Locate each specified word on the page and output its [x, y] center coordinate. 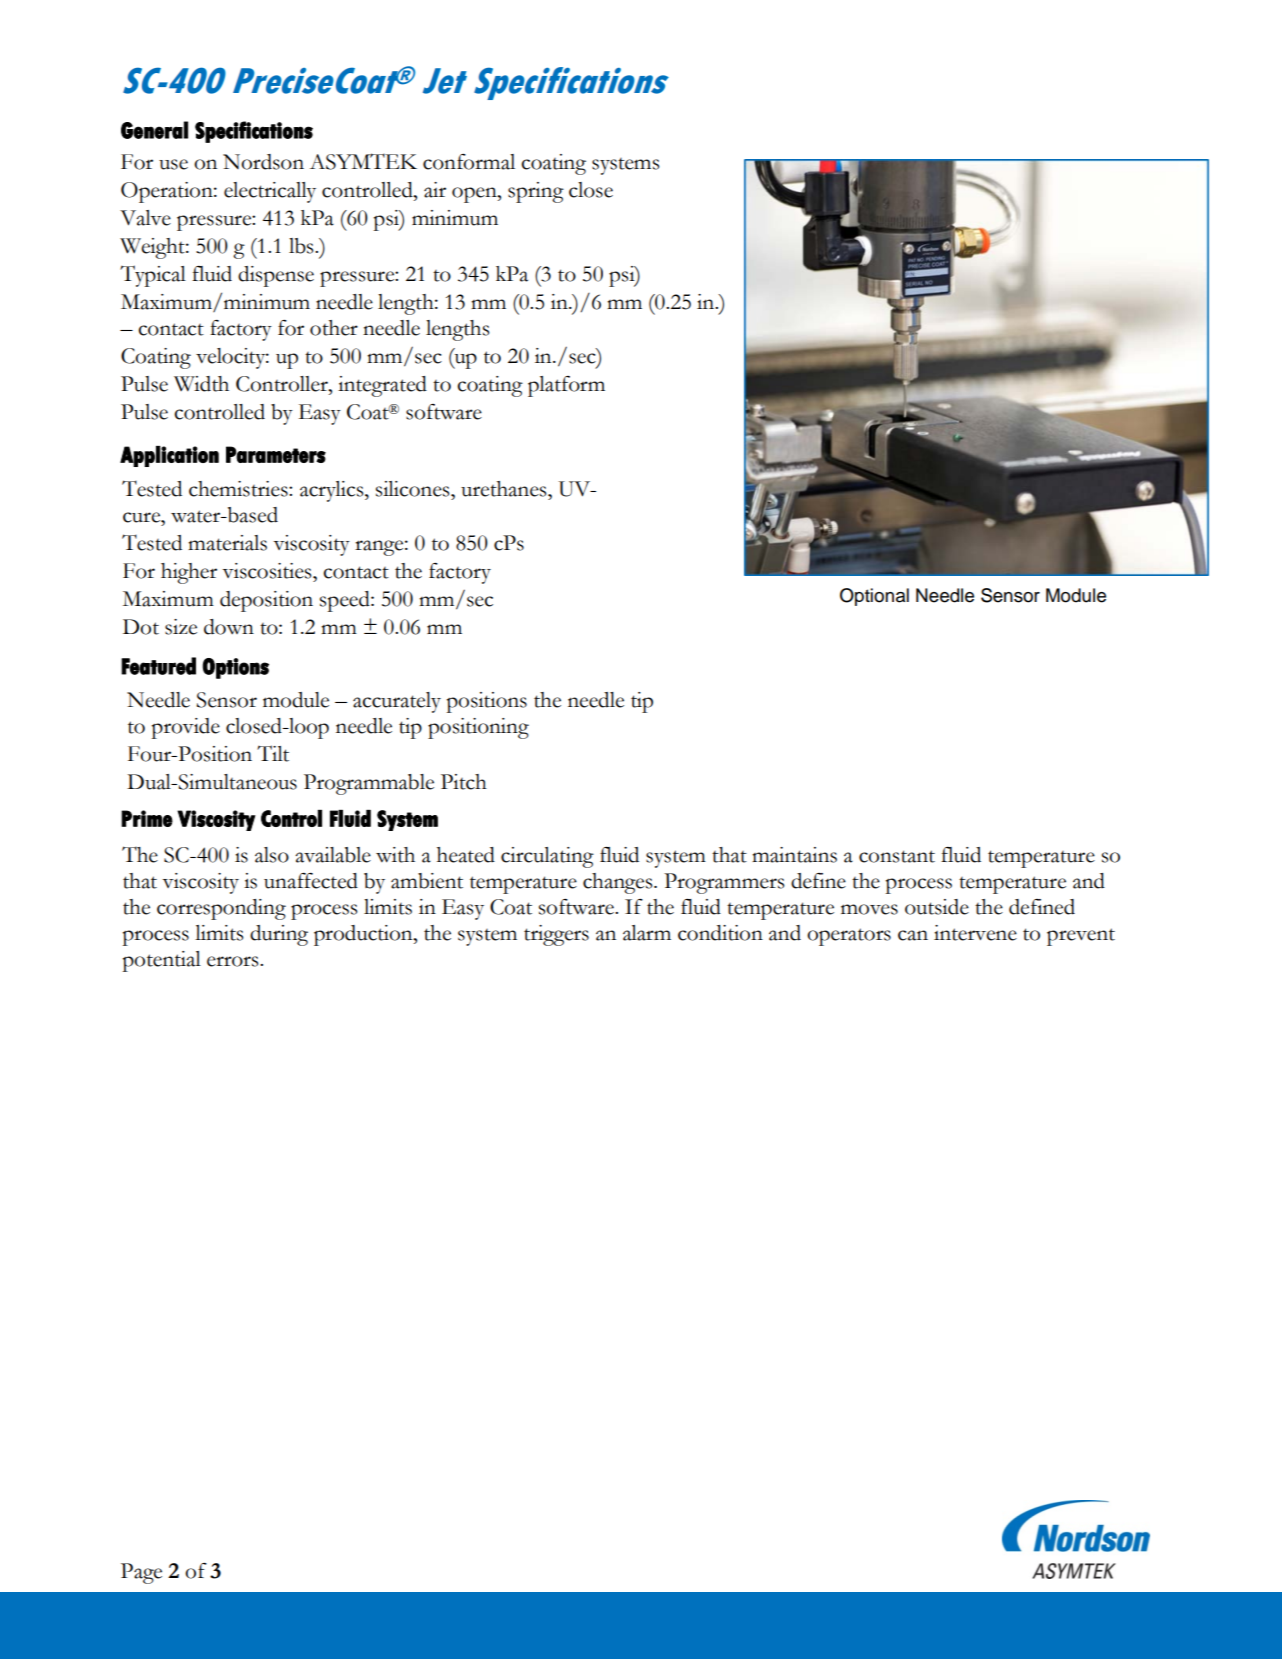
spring [536, 192]
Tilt [273, 753]
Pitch [464, 782]
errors [234, 961]
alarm [647, 933]
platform [566, 386]
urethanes [505, 489]
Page [141, 1573]
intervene [975, 933]
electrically [270, 192]
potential [162, 961]
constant [897, 856]
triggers [556, 935]
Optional [874, 597]
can [913, 935]
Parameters [276, 454]
